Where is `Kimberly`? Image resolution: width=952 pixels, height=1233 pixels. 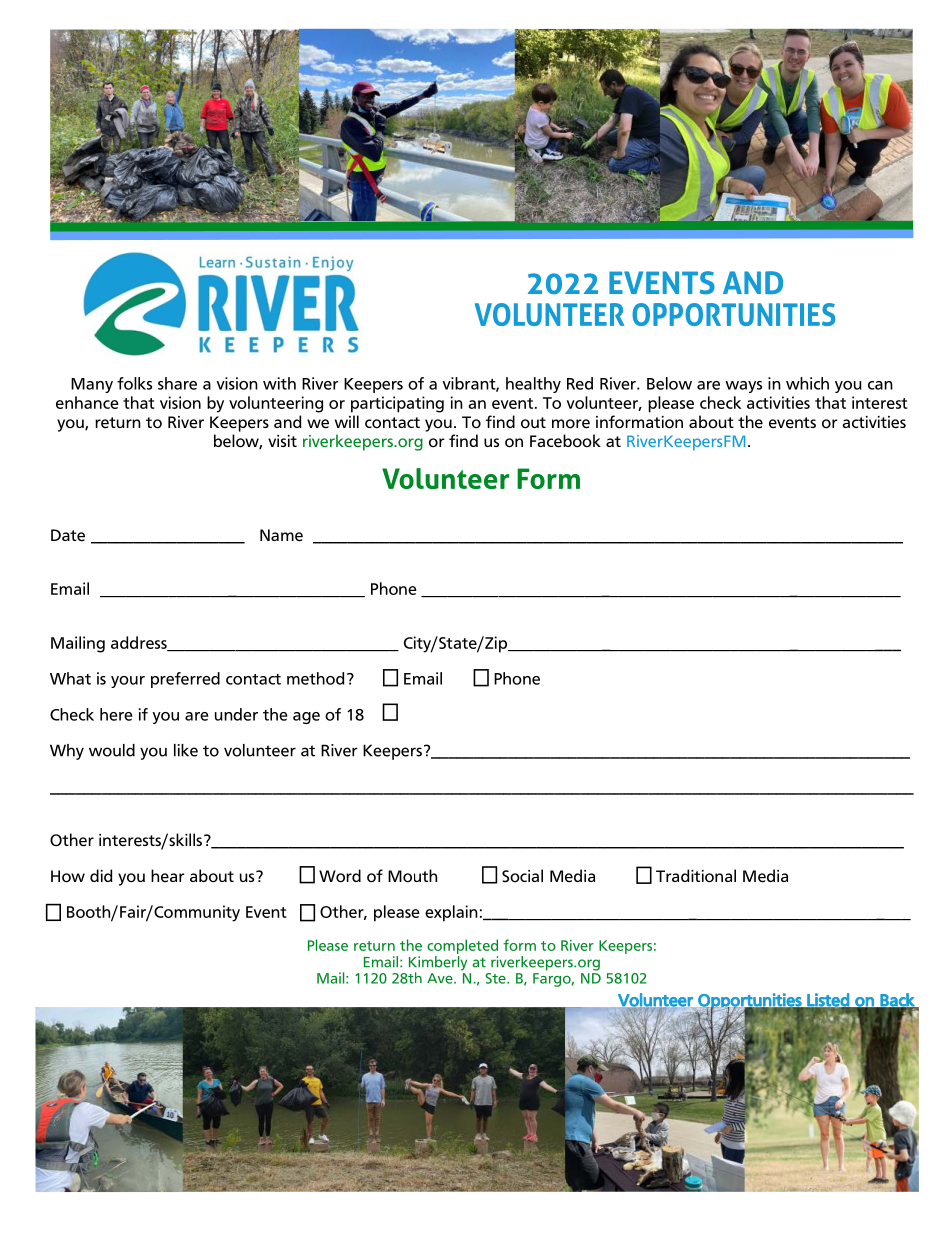
Kimberly is located at coordinates (438, 963).
